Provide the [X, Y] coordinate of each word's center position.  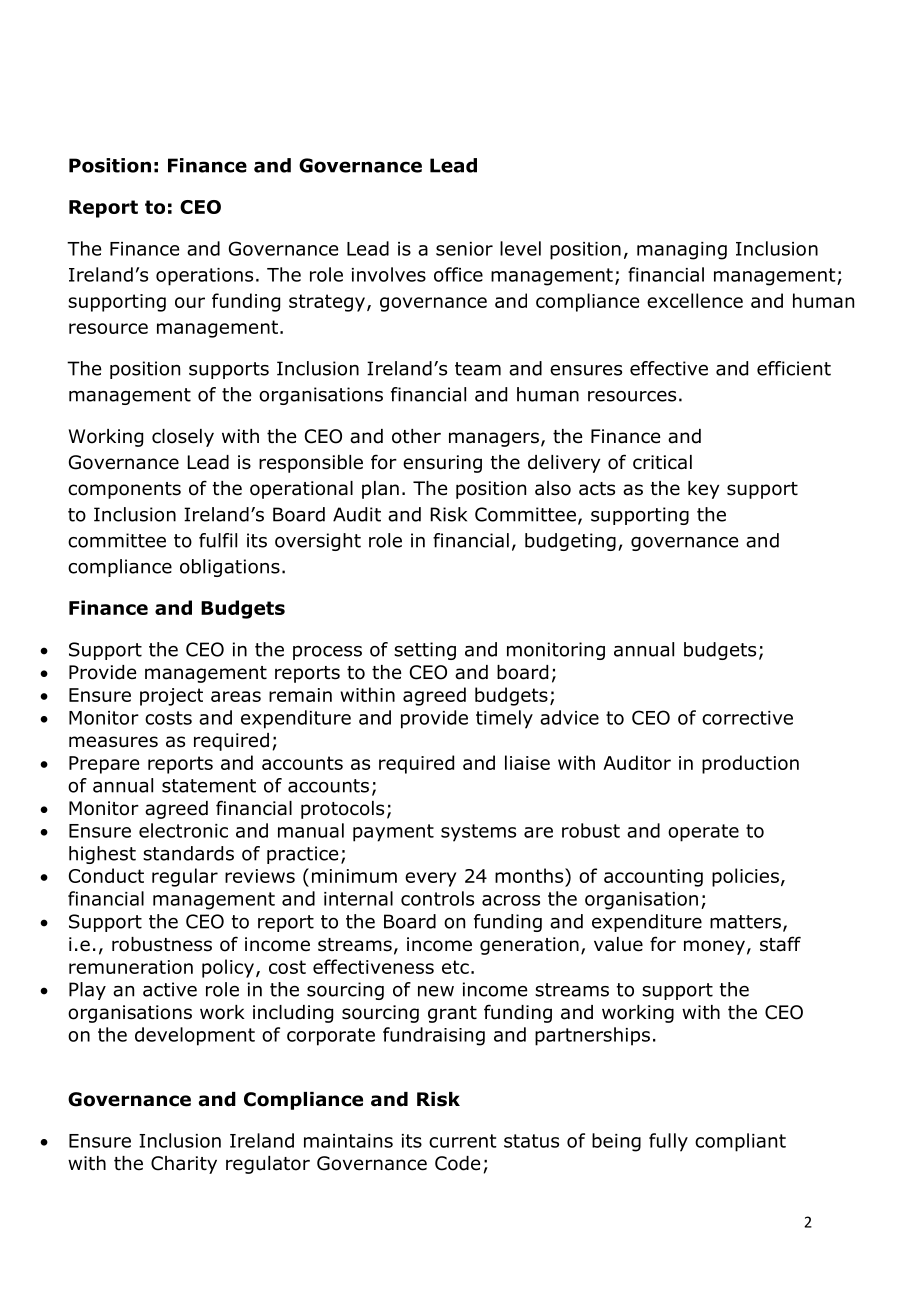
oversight [318, 542]
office [458, 274]
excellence [695, 300]
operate [703, 833]
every [430, 879]
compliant [740, 1142]
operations [204, 277]
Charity [184, 1165]
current [463, 1141]
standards [188, 853]
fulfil [218, 540]
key [703, 490]
